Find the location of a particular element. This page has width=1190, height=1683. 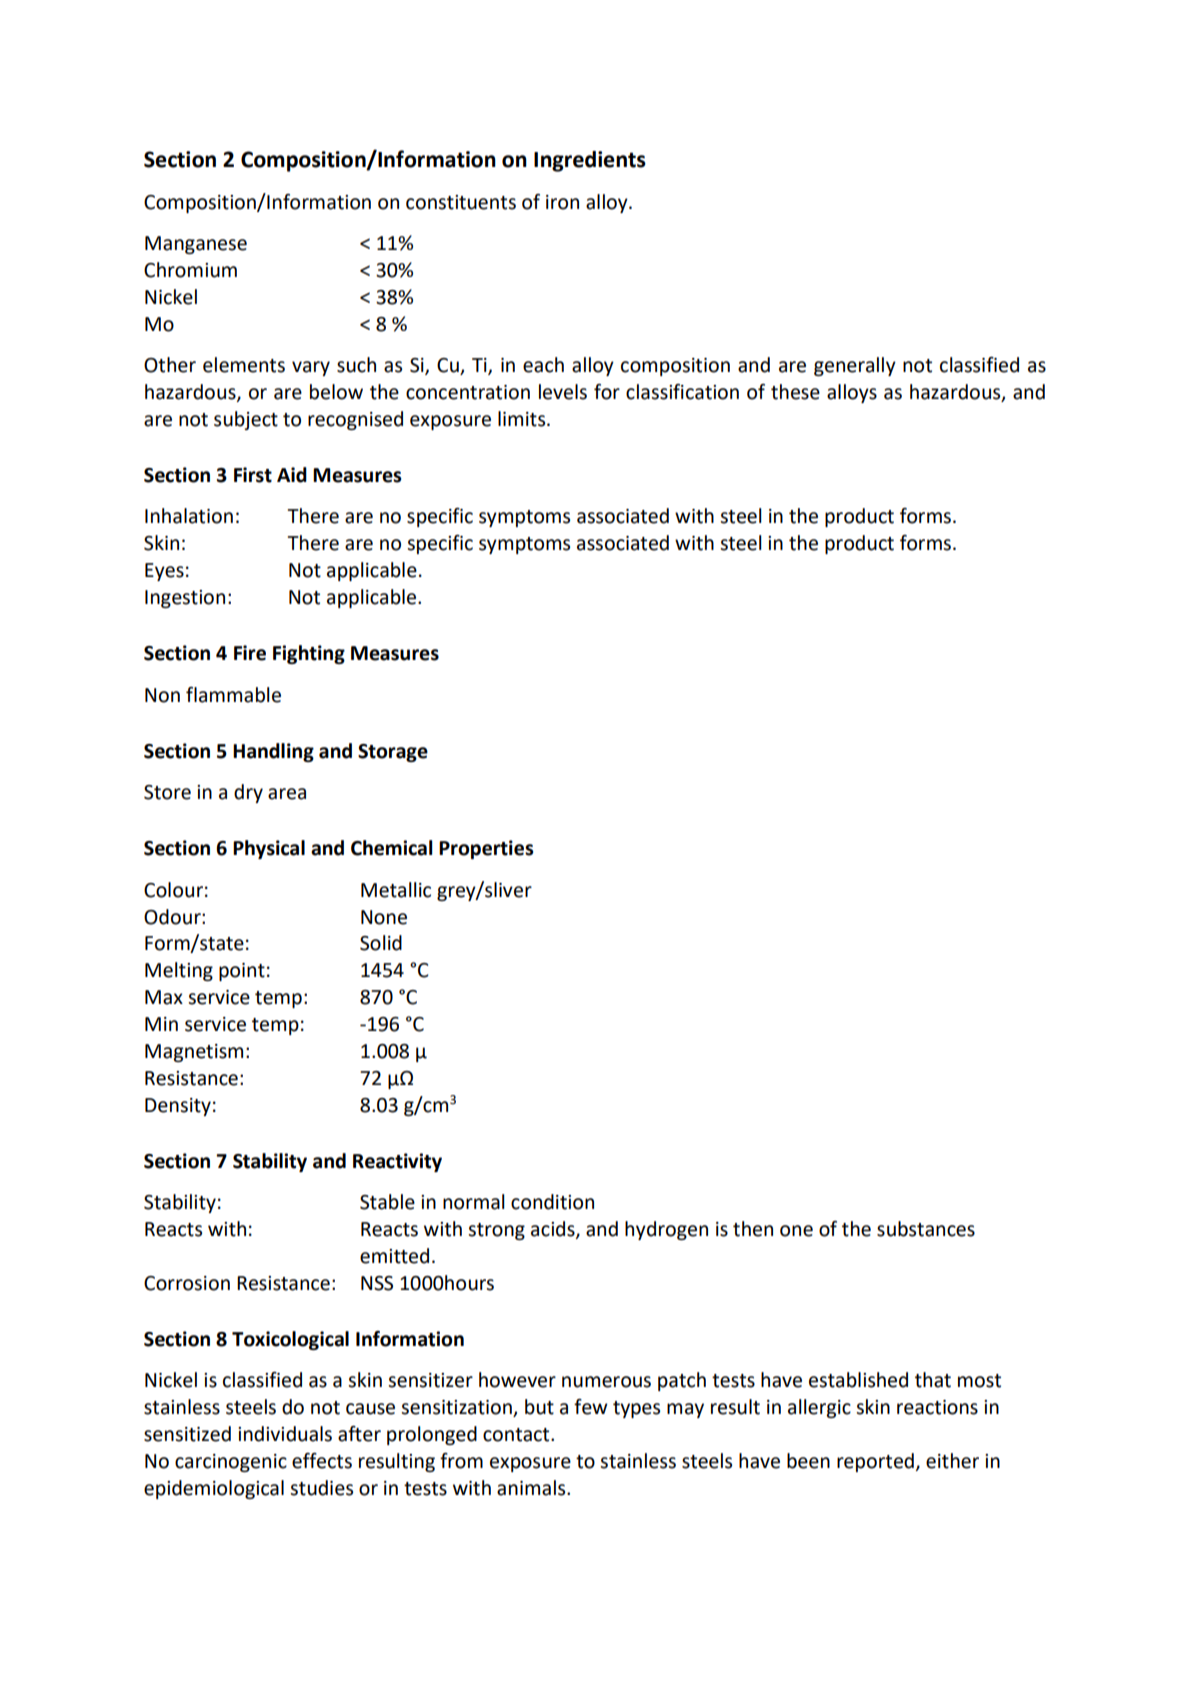

Manganese is located at coordinates (196, 245).
